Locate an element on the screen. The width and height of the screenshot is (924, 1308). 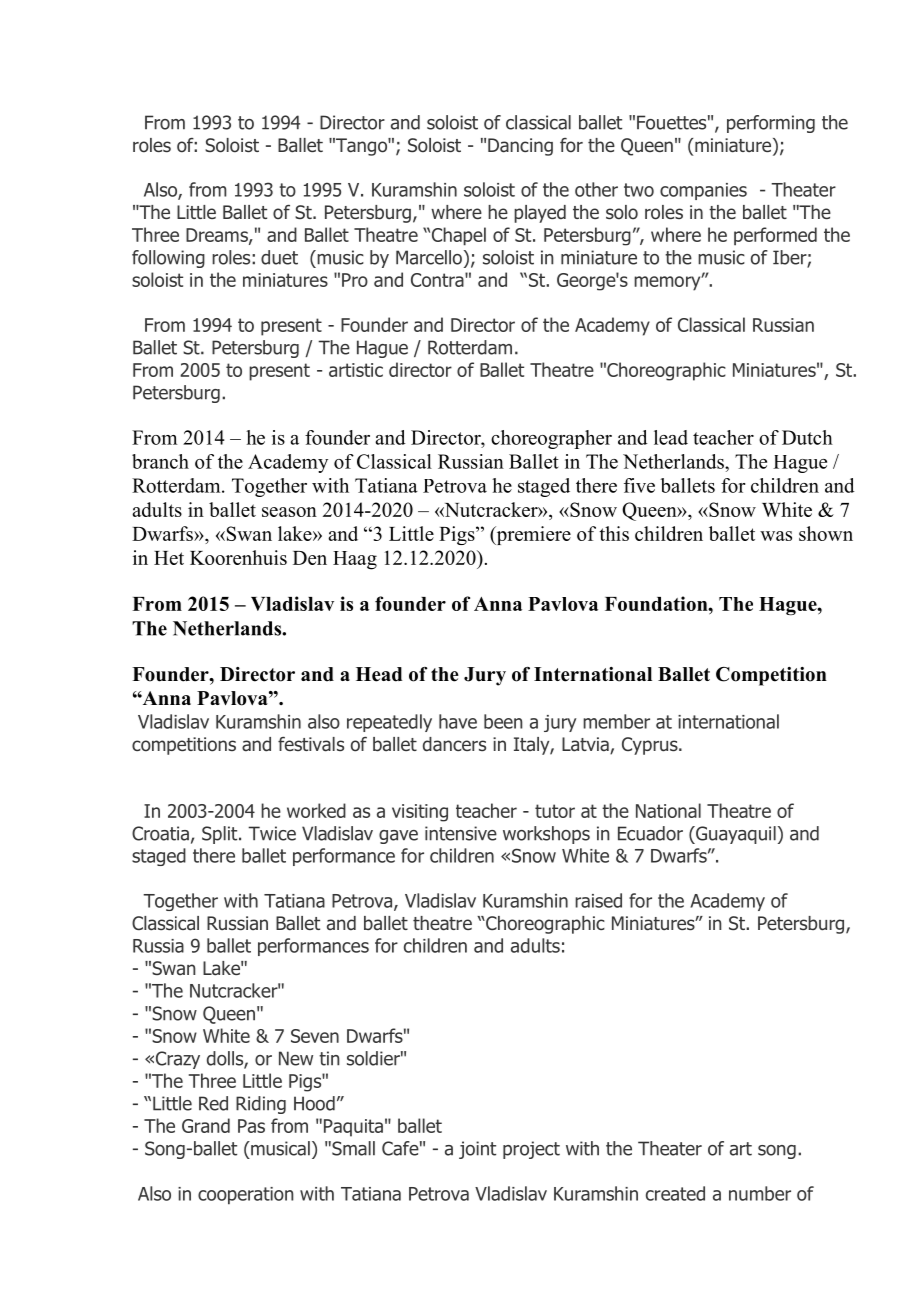
intensive is located at coordinates (461, 833).
